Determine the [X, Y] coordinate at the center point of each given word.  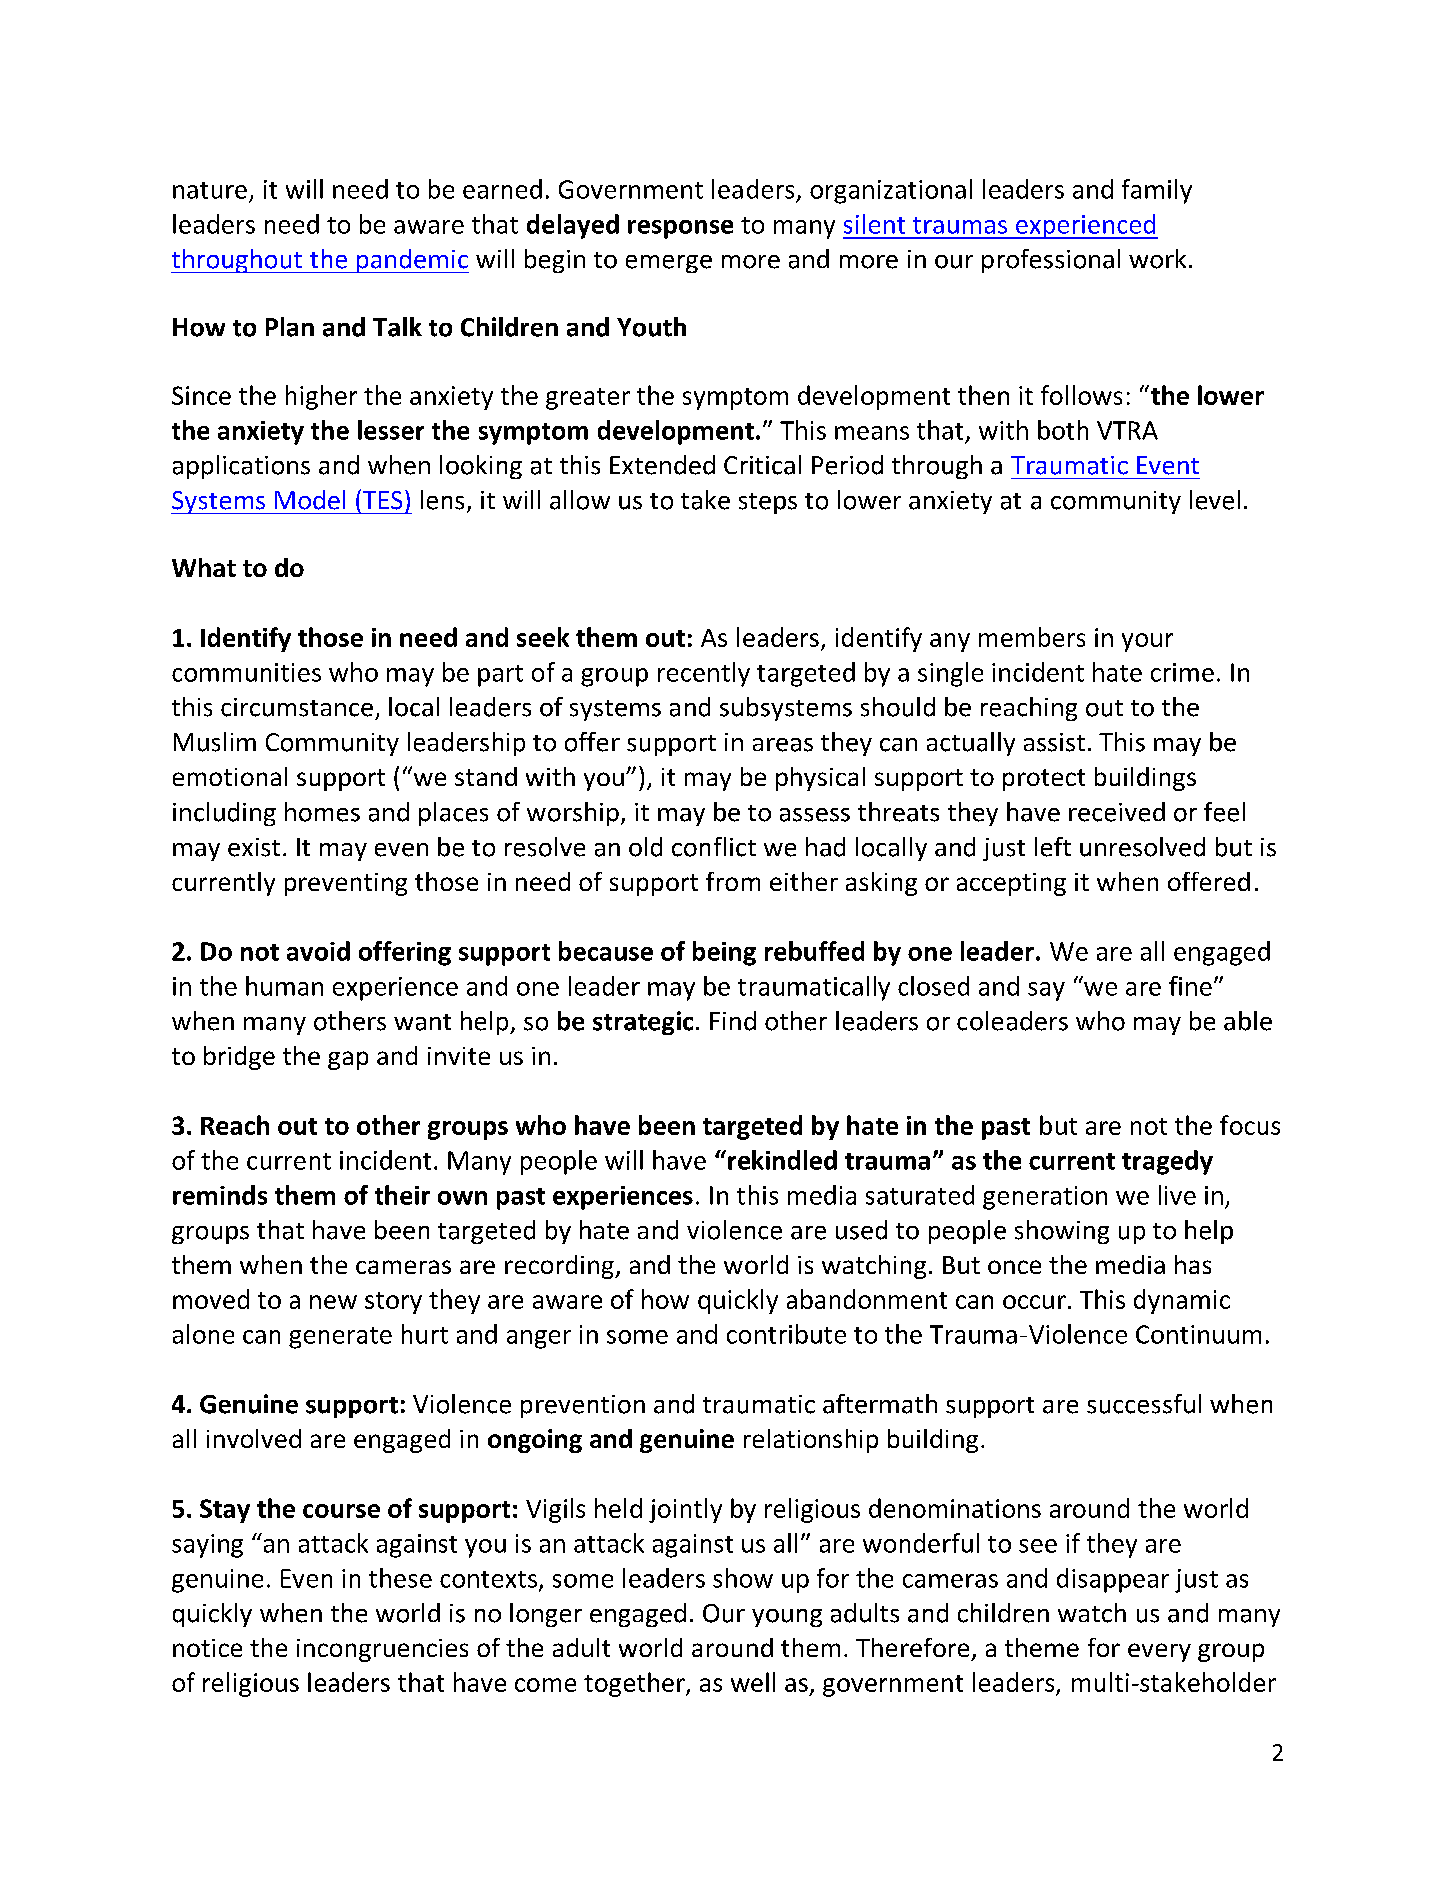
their [402, 1195]
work [1157, 259]
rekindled [782, 1160]
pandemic [412, 261]
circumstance [297, 707]
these [400, 1578]
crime [1182, 672]
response [680, 229]
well [753, 1682]
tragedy [1167, 1162]
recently [704, 674]
